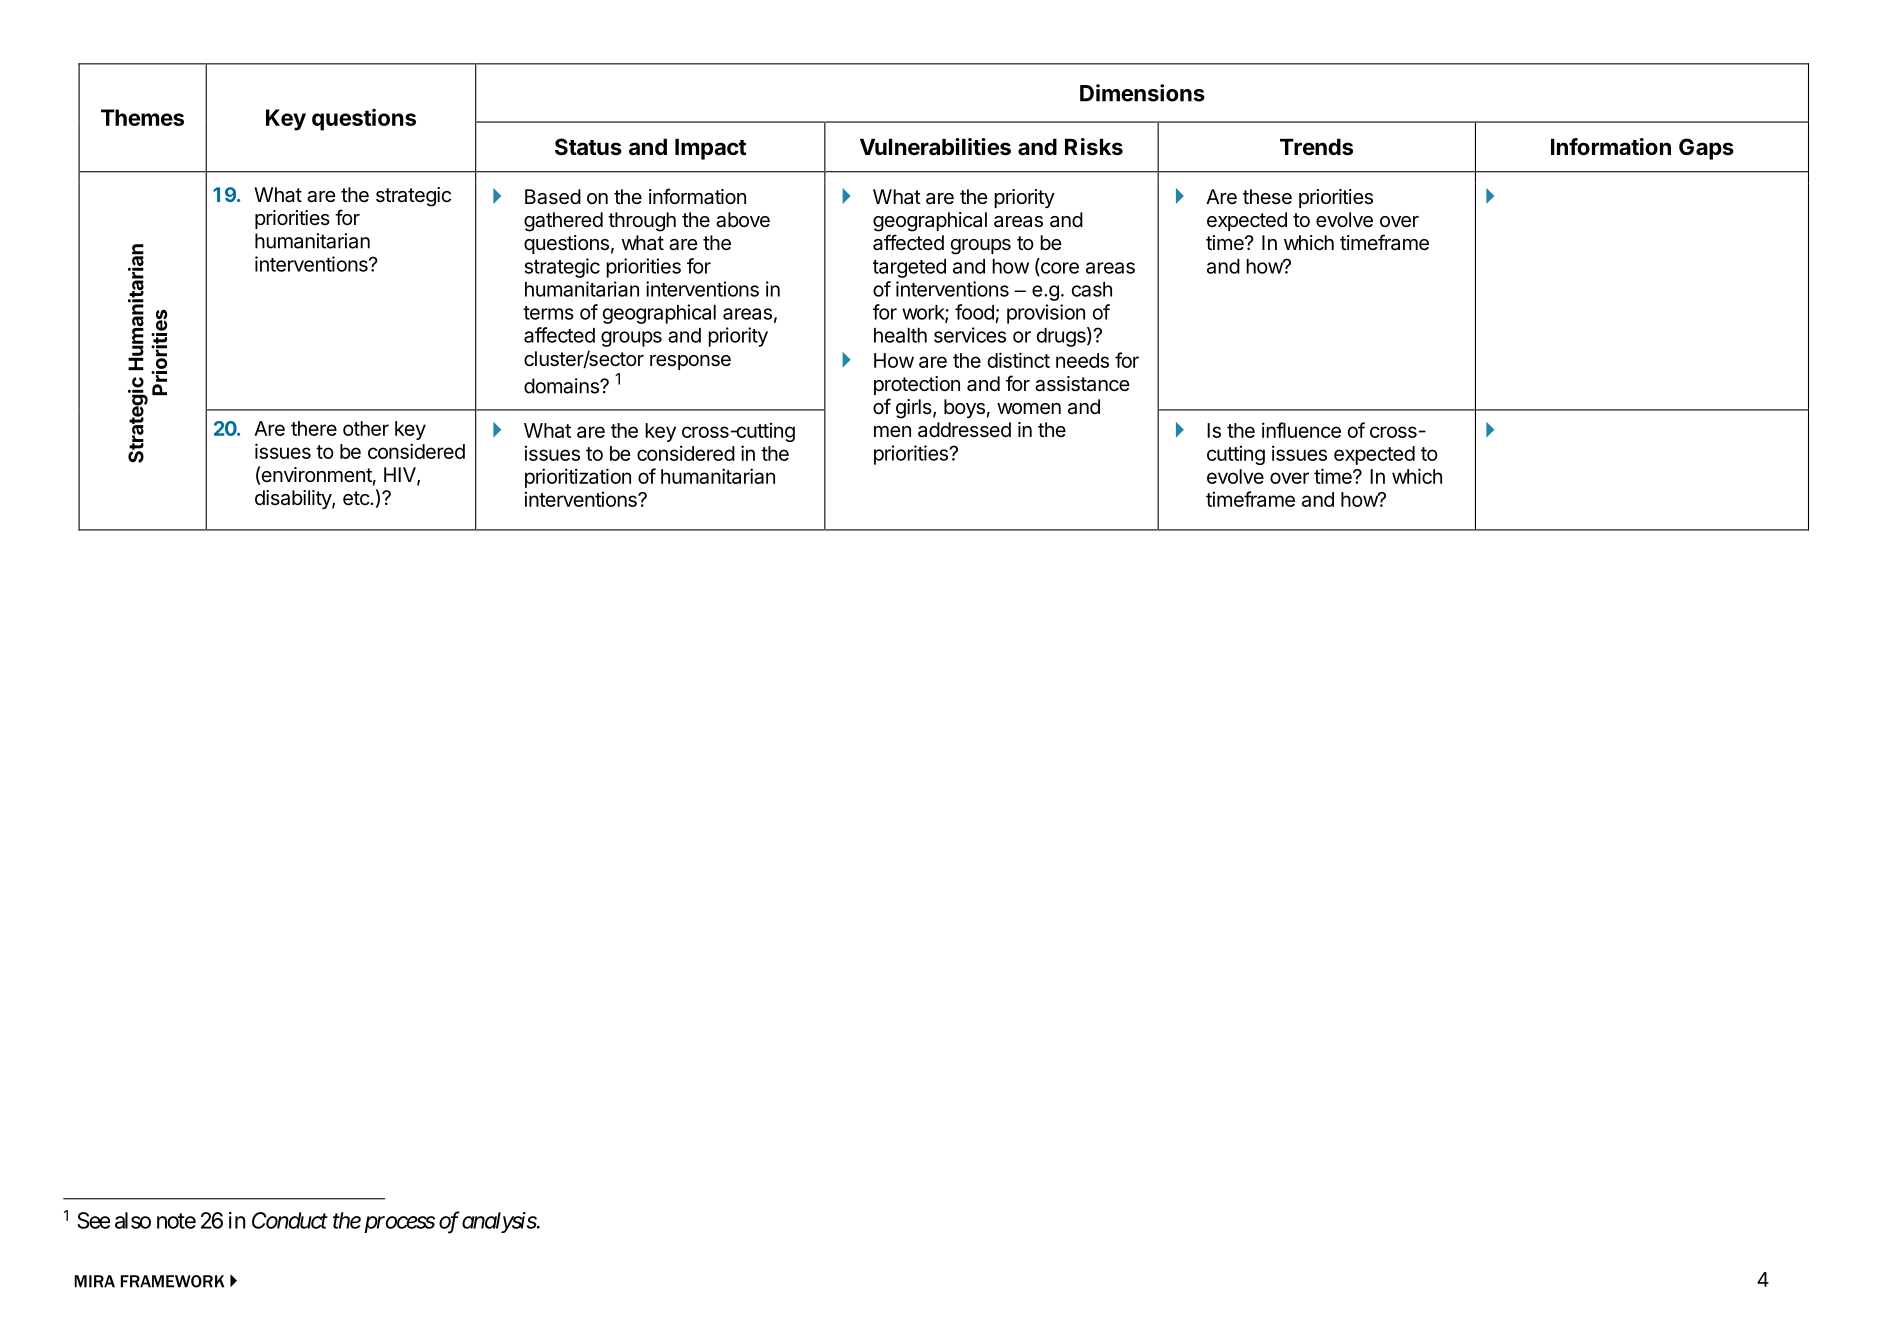 This page has height=1330, width=1879. What do you see at coordinates (133, 1220) in the page?
I see `also` at bounding box center [133, 1220].
